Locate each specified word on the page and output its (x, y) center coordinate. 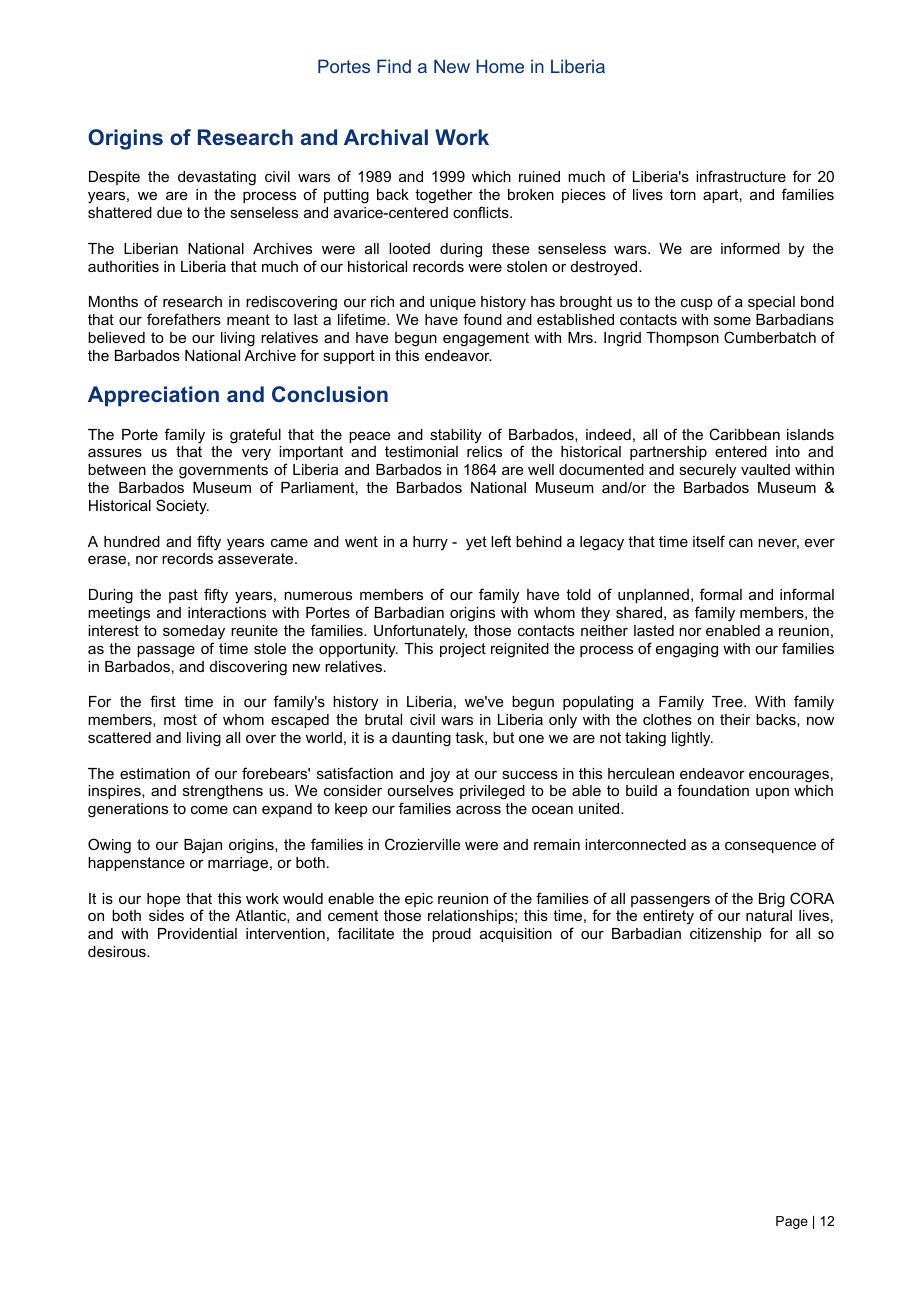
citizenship (726, 935)
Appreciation (153, 396)
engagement (486, 339)
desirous (118, 951)
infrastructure (741, 176)
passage (166, 651)
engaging (687, 650)
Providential (197, 933)
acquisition (516, 935)
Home (500, 66)
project (463, 650)
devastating (217, 178)
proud (451, 935)
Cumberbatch (770, 337)
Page (792, 1222)
